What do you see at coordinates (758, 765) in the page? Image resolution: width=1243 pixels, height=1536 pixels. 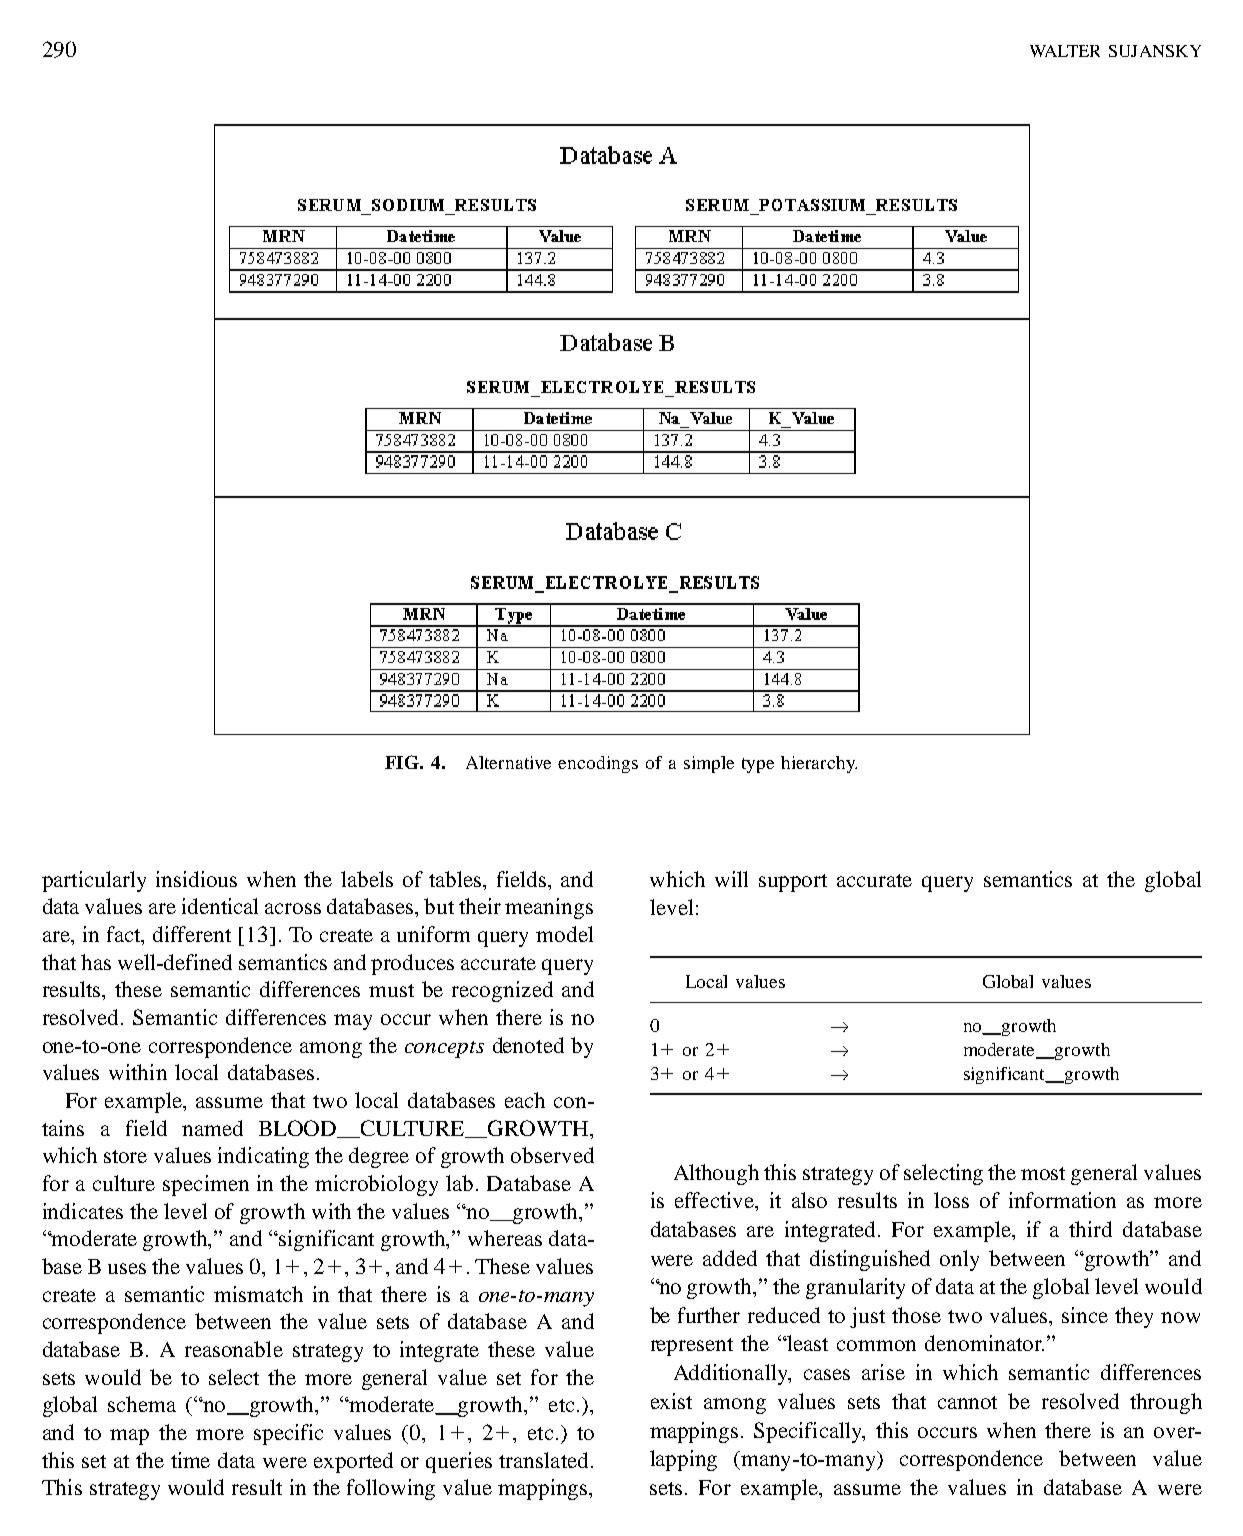 I see `type` at bounding box center [758, 765].
